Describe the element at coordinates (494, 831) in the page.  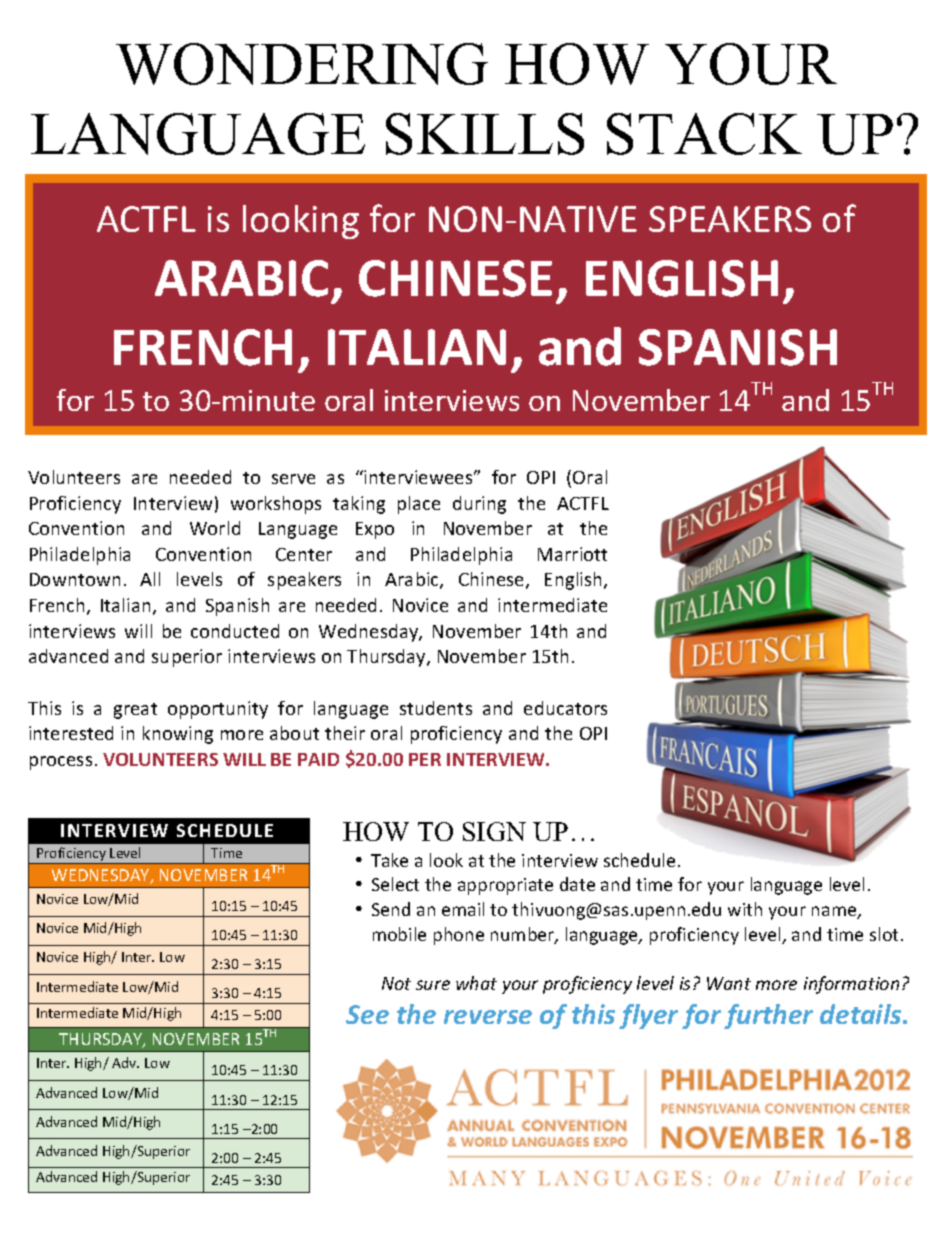
I see `SIGN` at that location.
